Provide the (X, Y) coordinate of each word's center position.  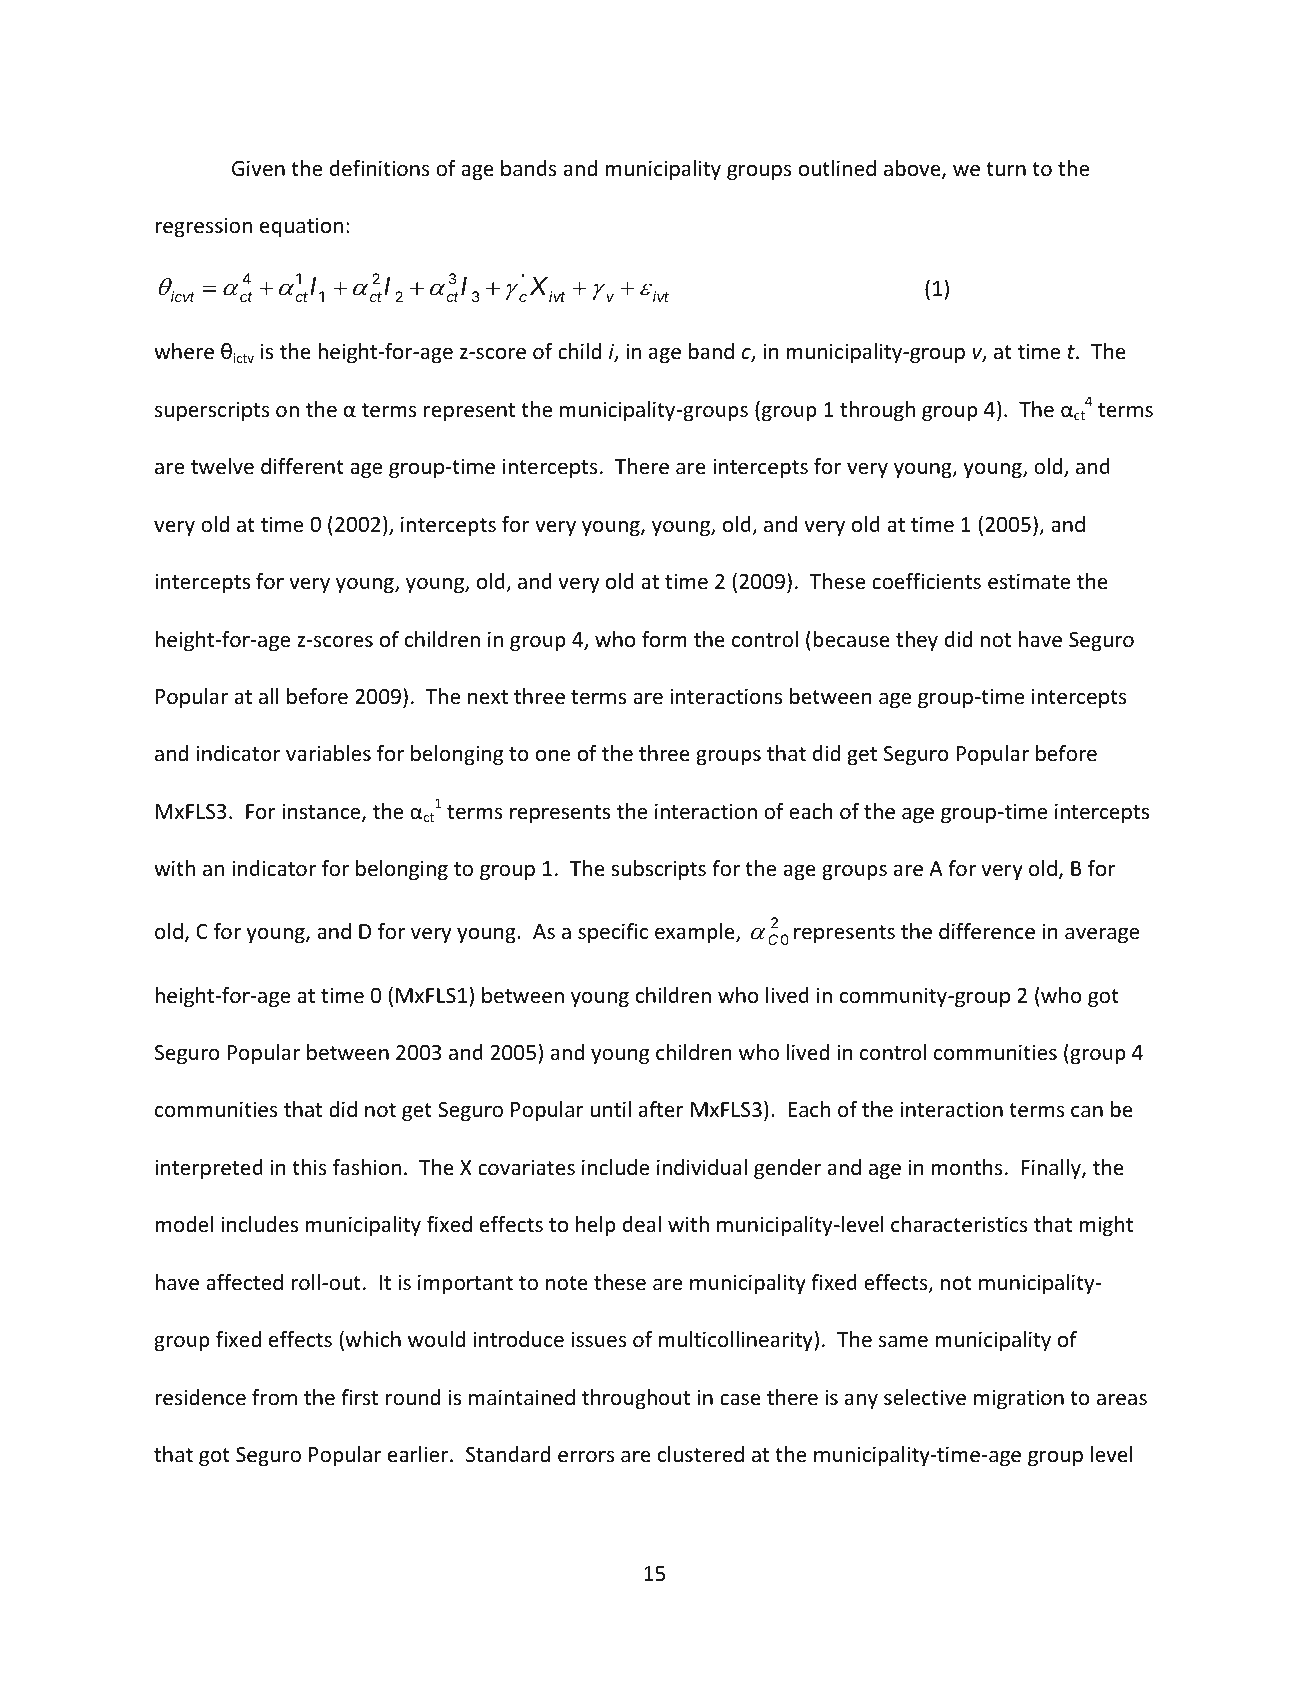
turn (1006, 169)
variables (328, 753)
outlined (837, 168)
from (274, 1397)
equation (301, 227)
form (664, 639)
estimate (1029, 581)
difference (987, 931)
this (309, 1167)
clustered (701, 1454)
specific (613, 933)
